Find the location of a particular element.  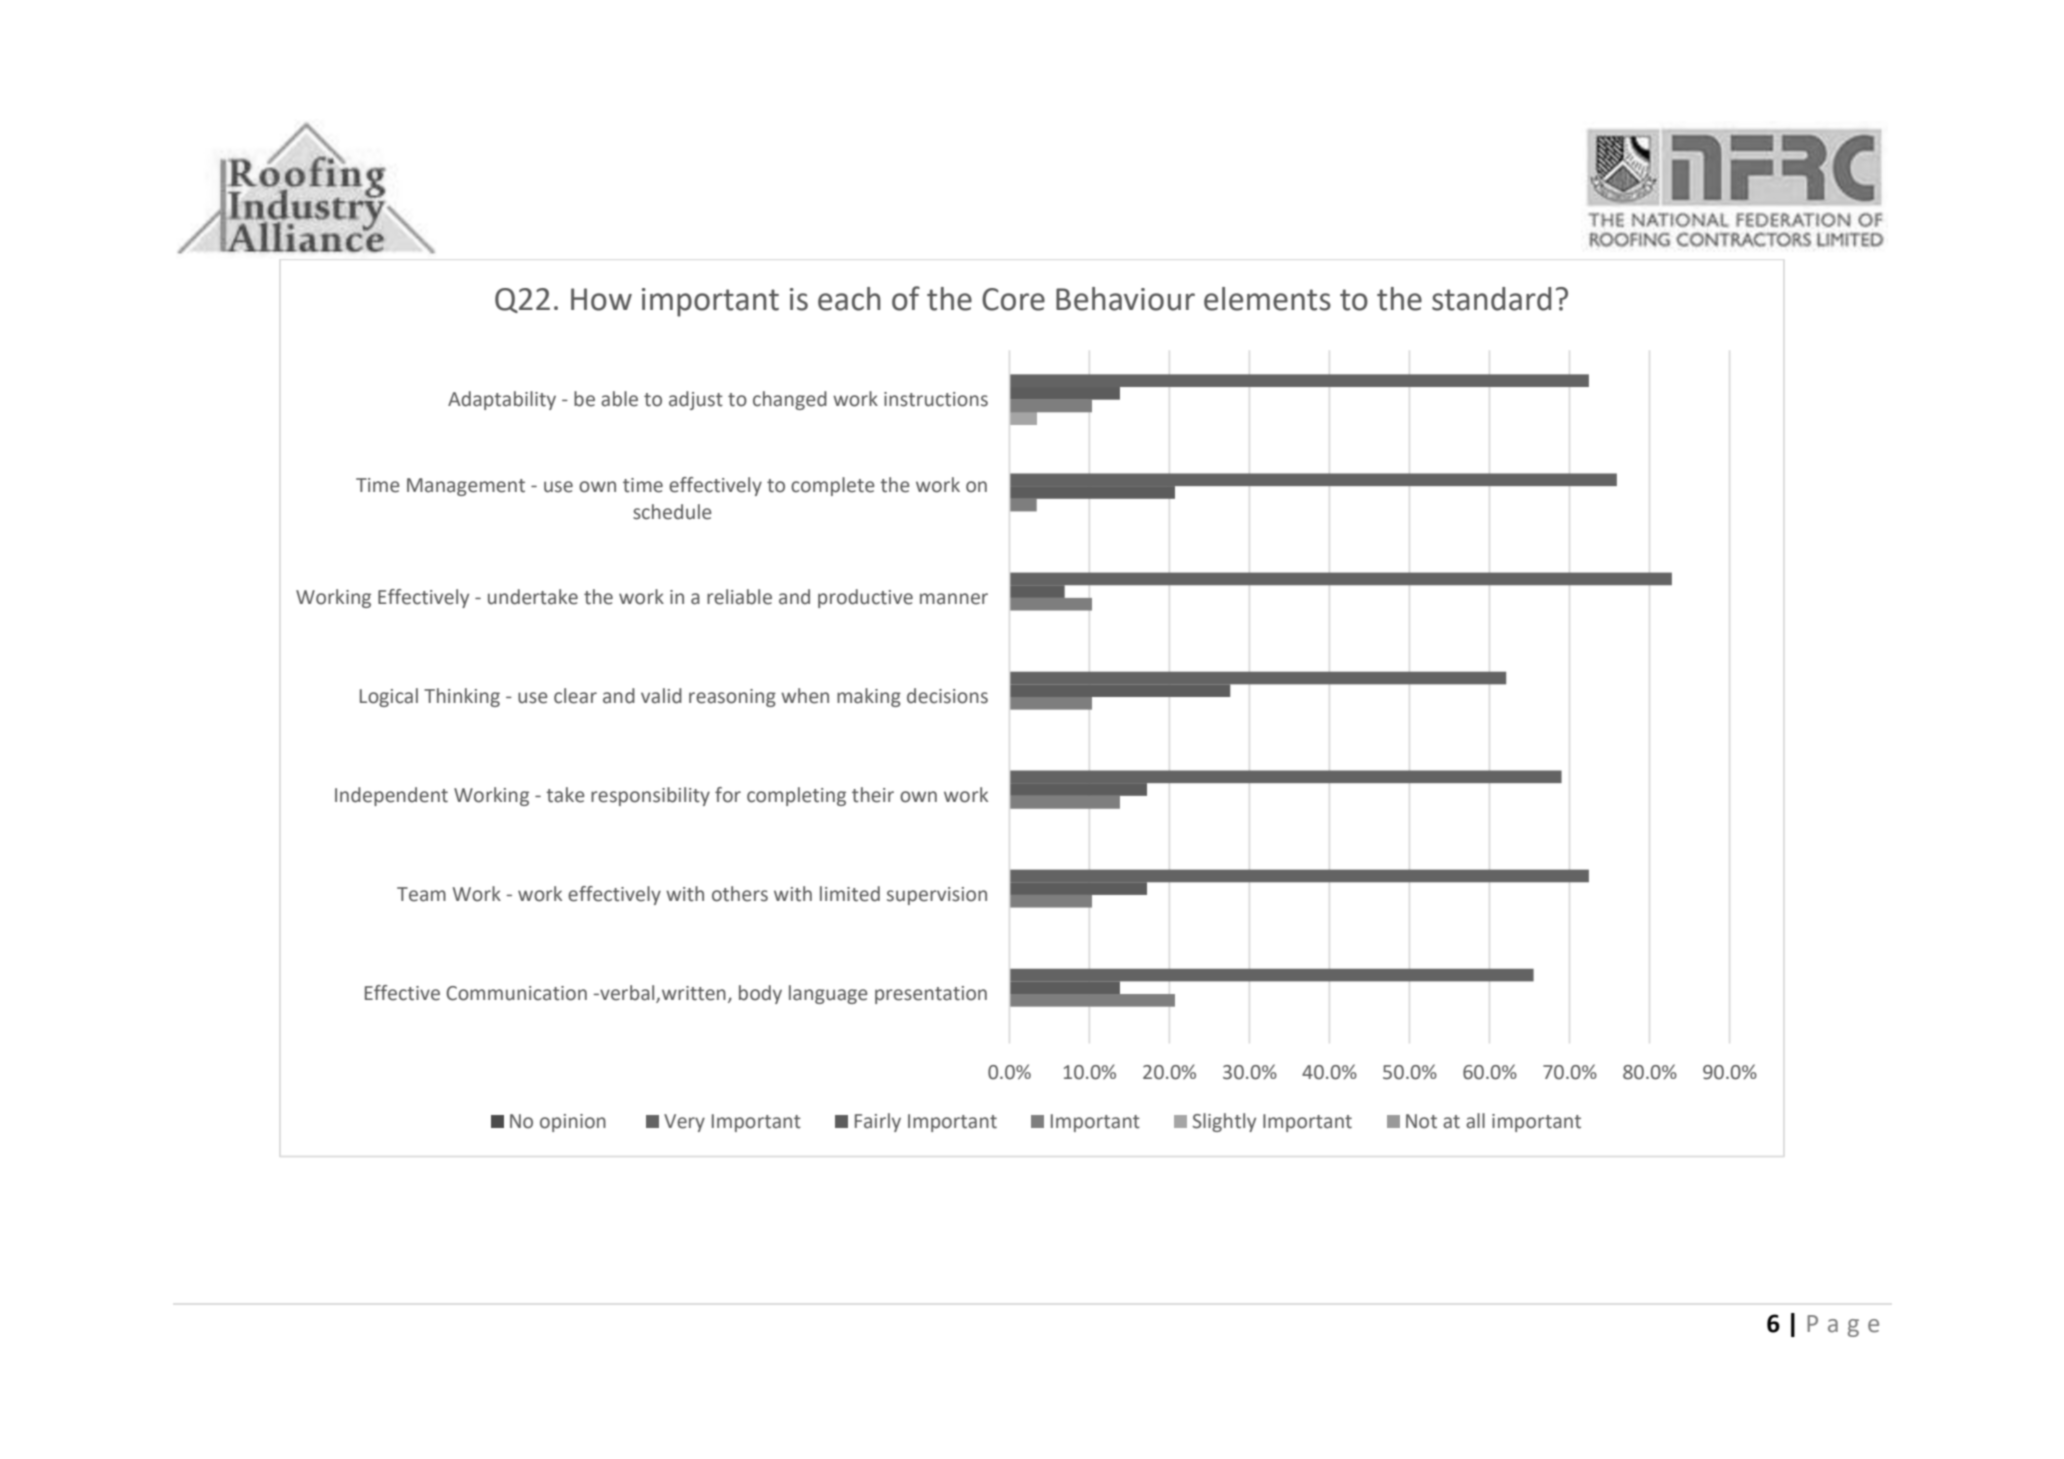

elements is located at coordinates (1267, 299).
